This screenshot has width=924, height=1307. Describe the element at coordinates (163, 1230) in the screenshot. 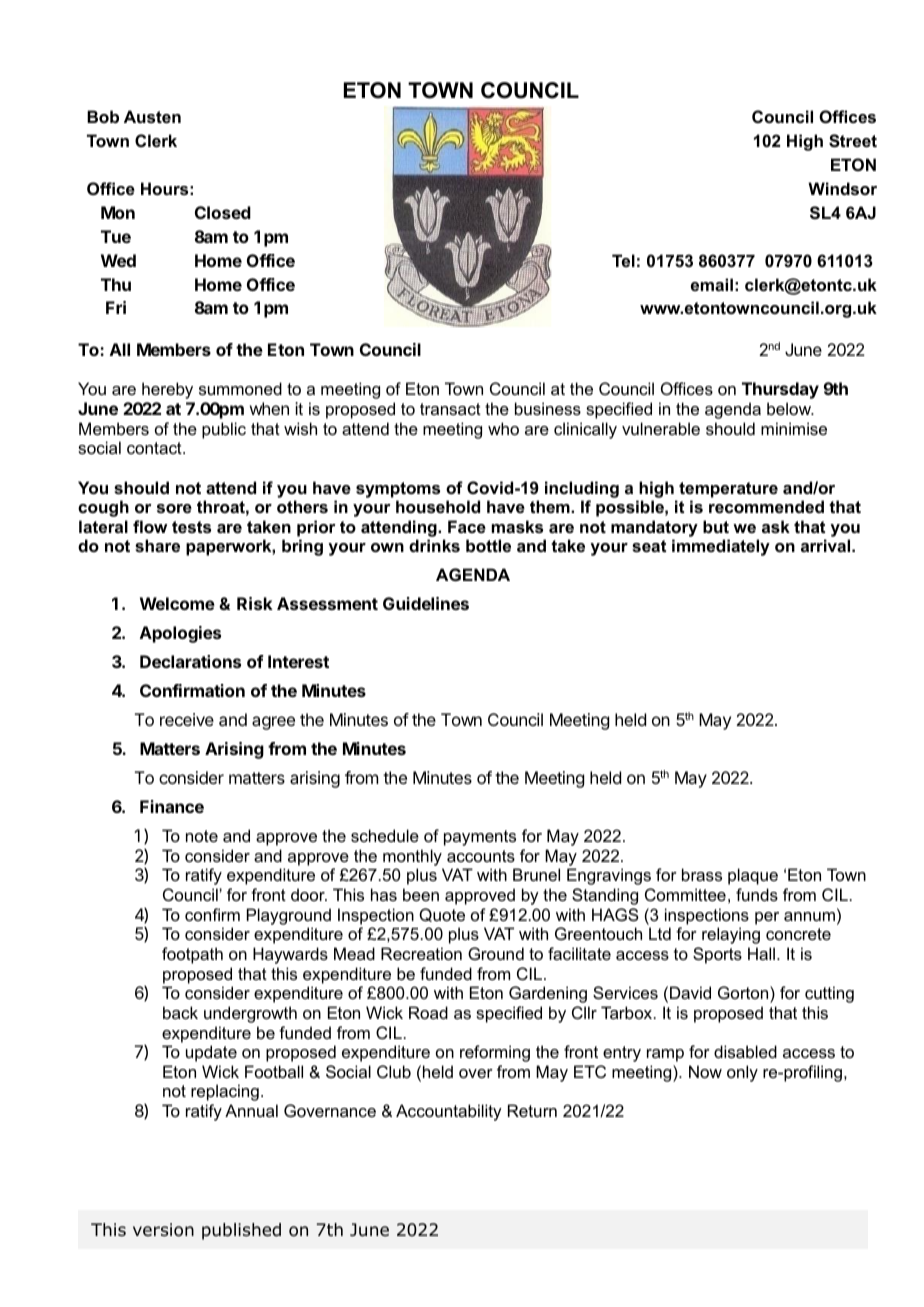

I see `version` at that location.
